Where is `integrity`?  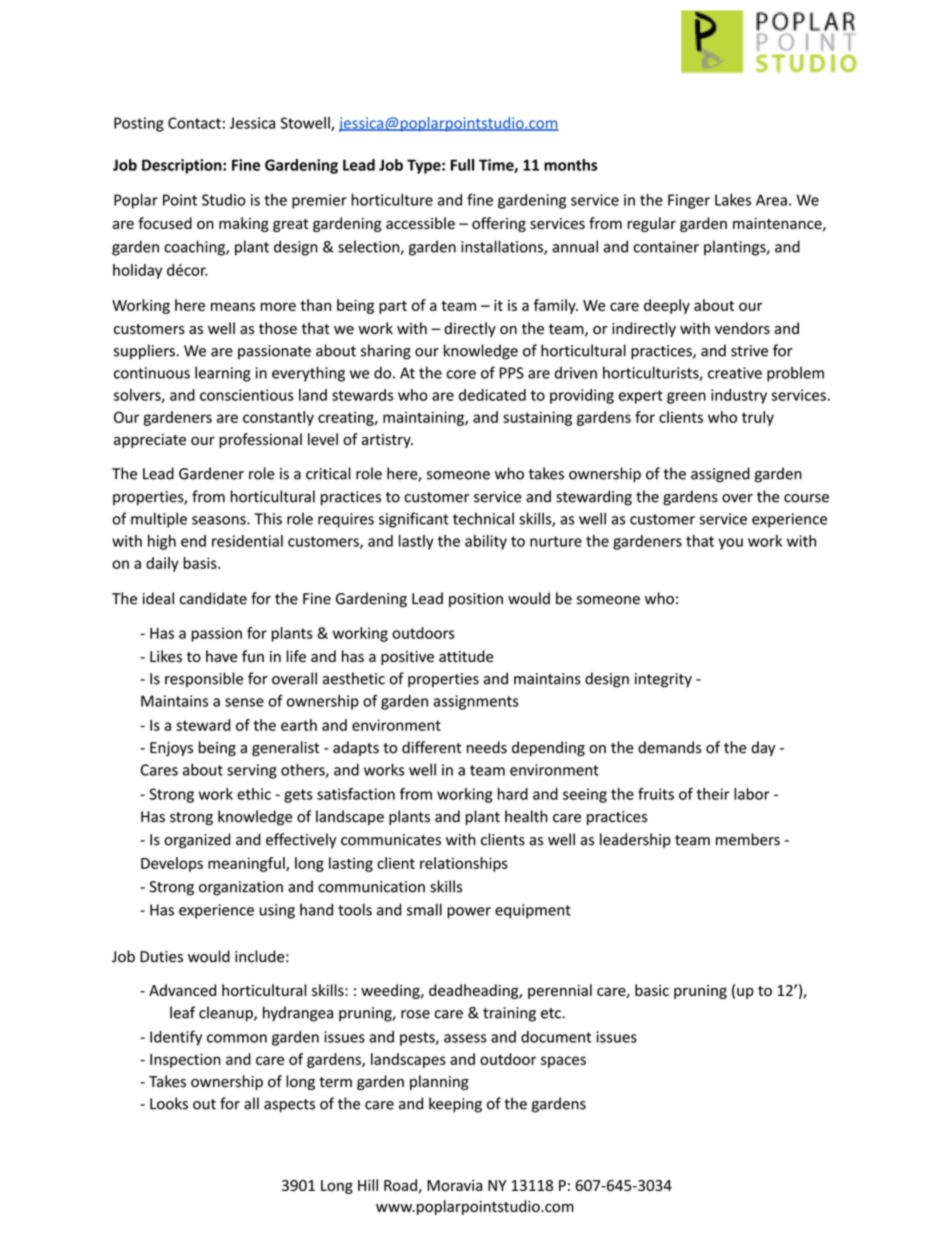 integrity is located at coordinates (663, 680).
